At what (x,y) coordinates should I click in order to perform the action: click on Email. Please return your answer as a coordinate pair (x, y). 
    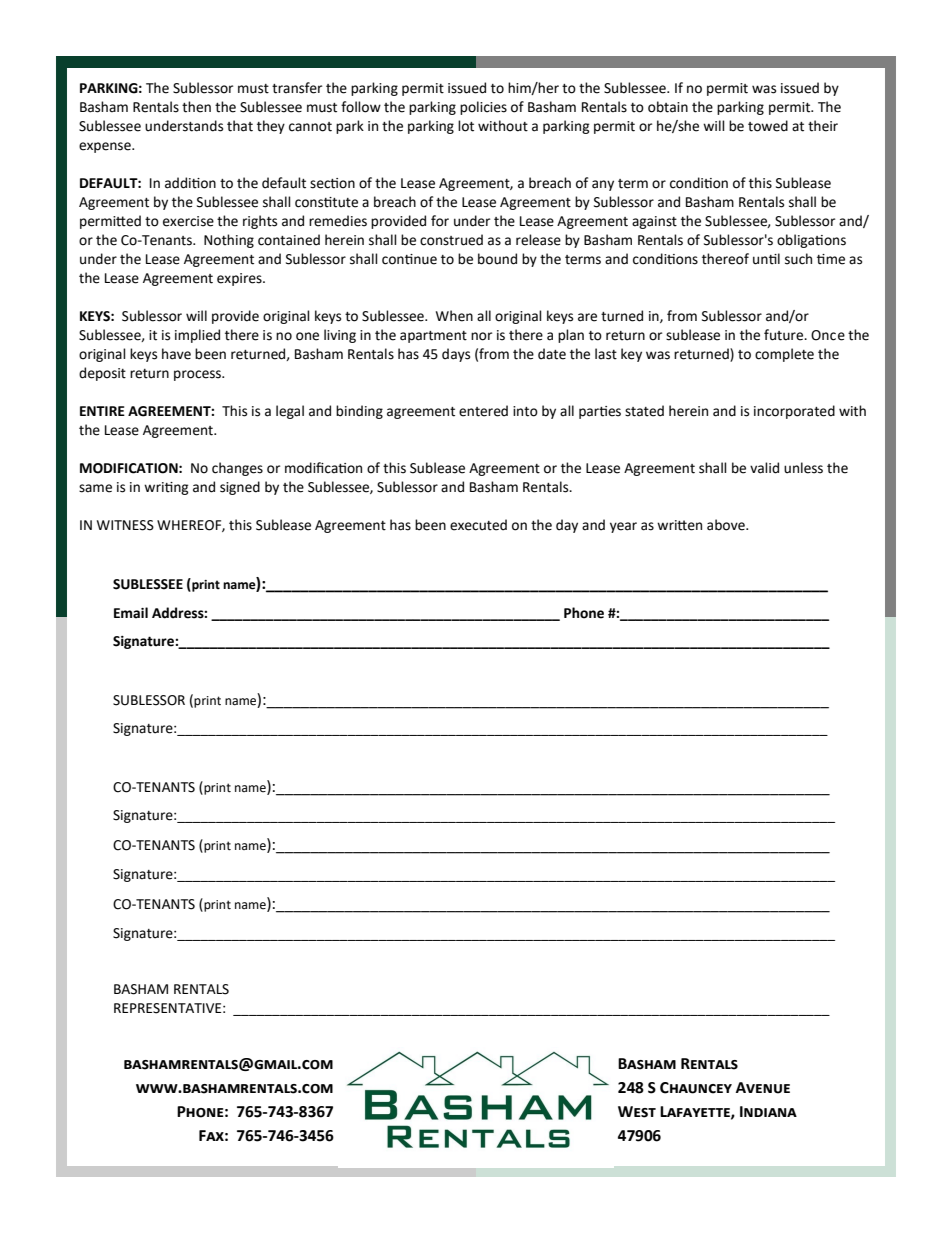
    Looking at the image, I should click on (131, 613).
